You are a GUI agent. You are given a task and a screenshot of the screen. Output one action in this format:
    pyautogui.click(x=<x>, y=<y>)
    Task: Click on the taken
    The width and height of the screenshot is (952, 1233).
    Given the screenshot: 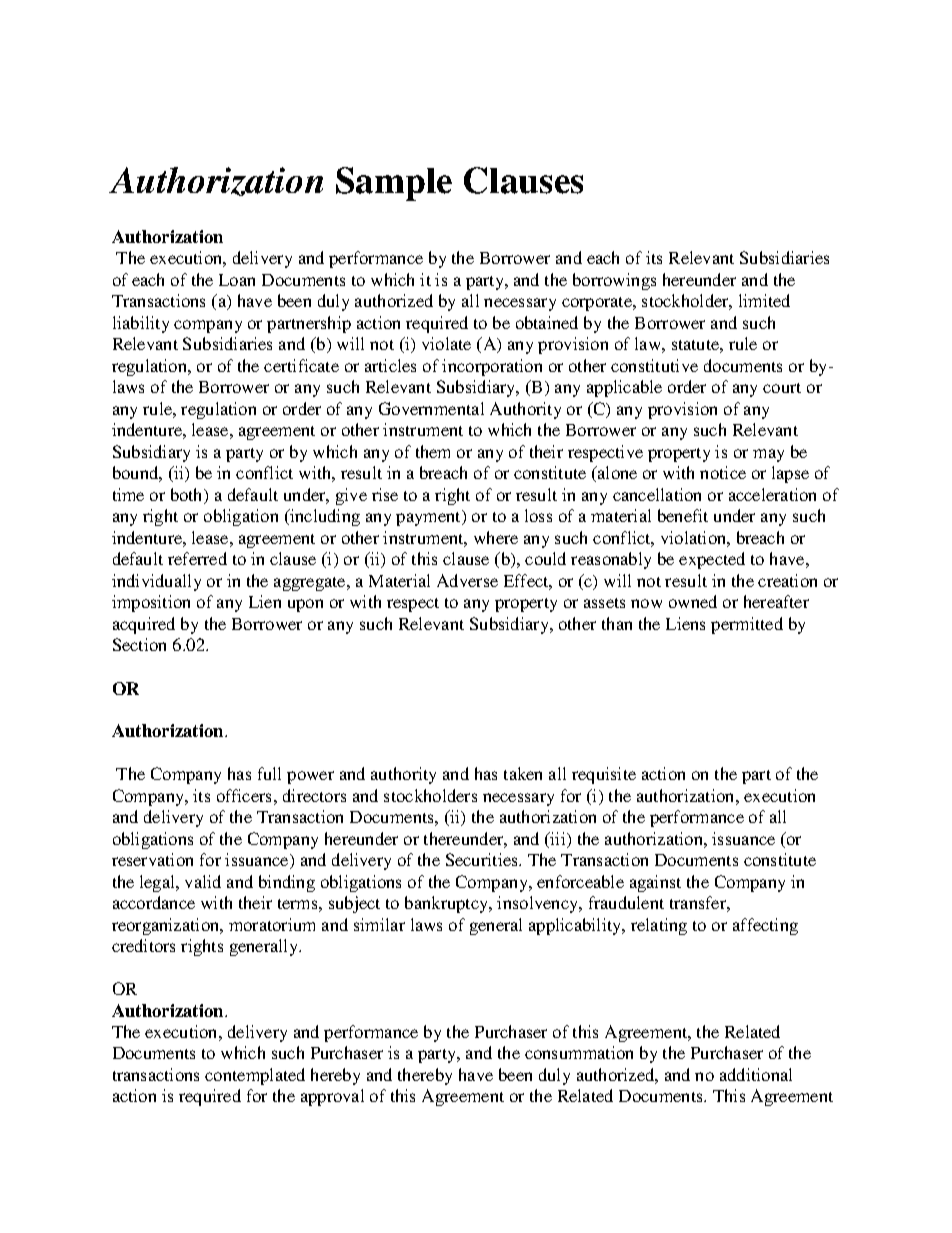 What is the action you would take?
    pyautogui.click(x=523, y=773)
